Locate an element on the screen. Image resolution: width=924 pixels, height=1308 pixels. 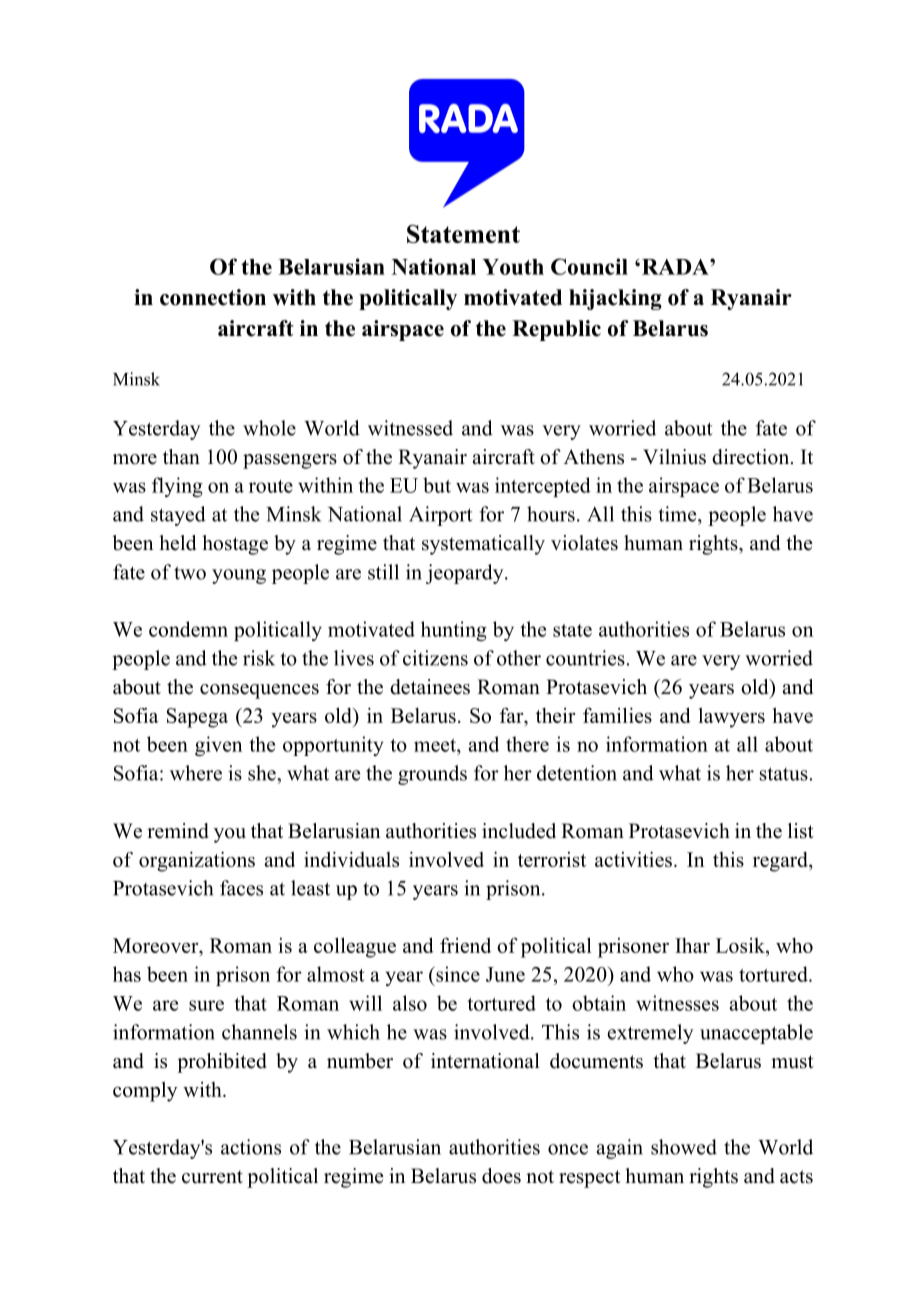
does is located at coordinates (501, 1176).
